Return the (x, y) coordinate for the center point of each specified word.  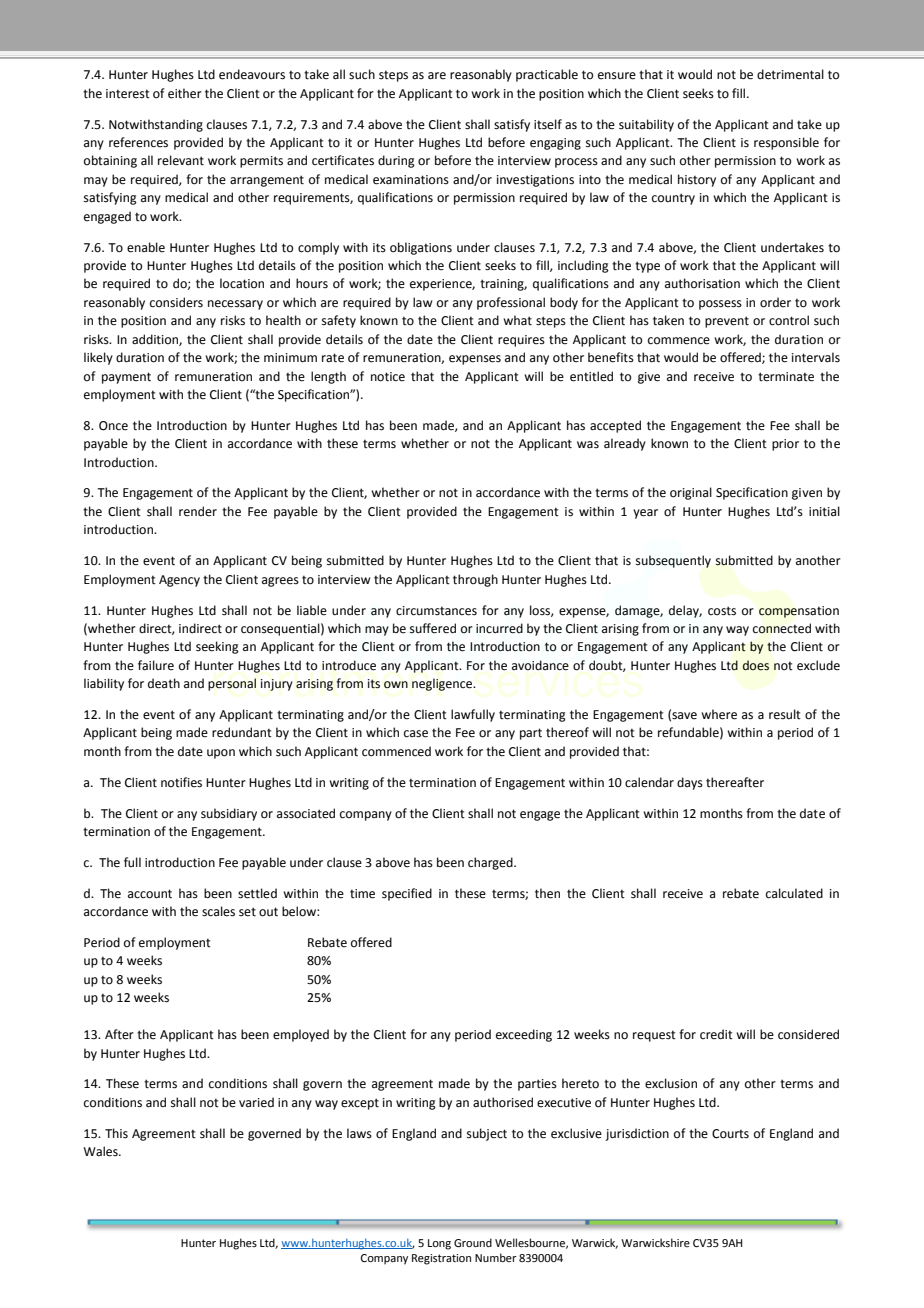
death (164, 683)
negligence (443, 684)
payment (126, 378)
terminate (786, 377)
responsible (786, 143)
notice (388, 377)
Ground (473, 1242)
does (756, 665)
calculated (794, 893)
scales (218, 911)
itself (548, 124)
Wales (101, 1151)
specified (407, 894)
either (185, 93)
